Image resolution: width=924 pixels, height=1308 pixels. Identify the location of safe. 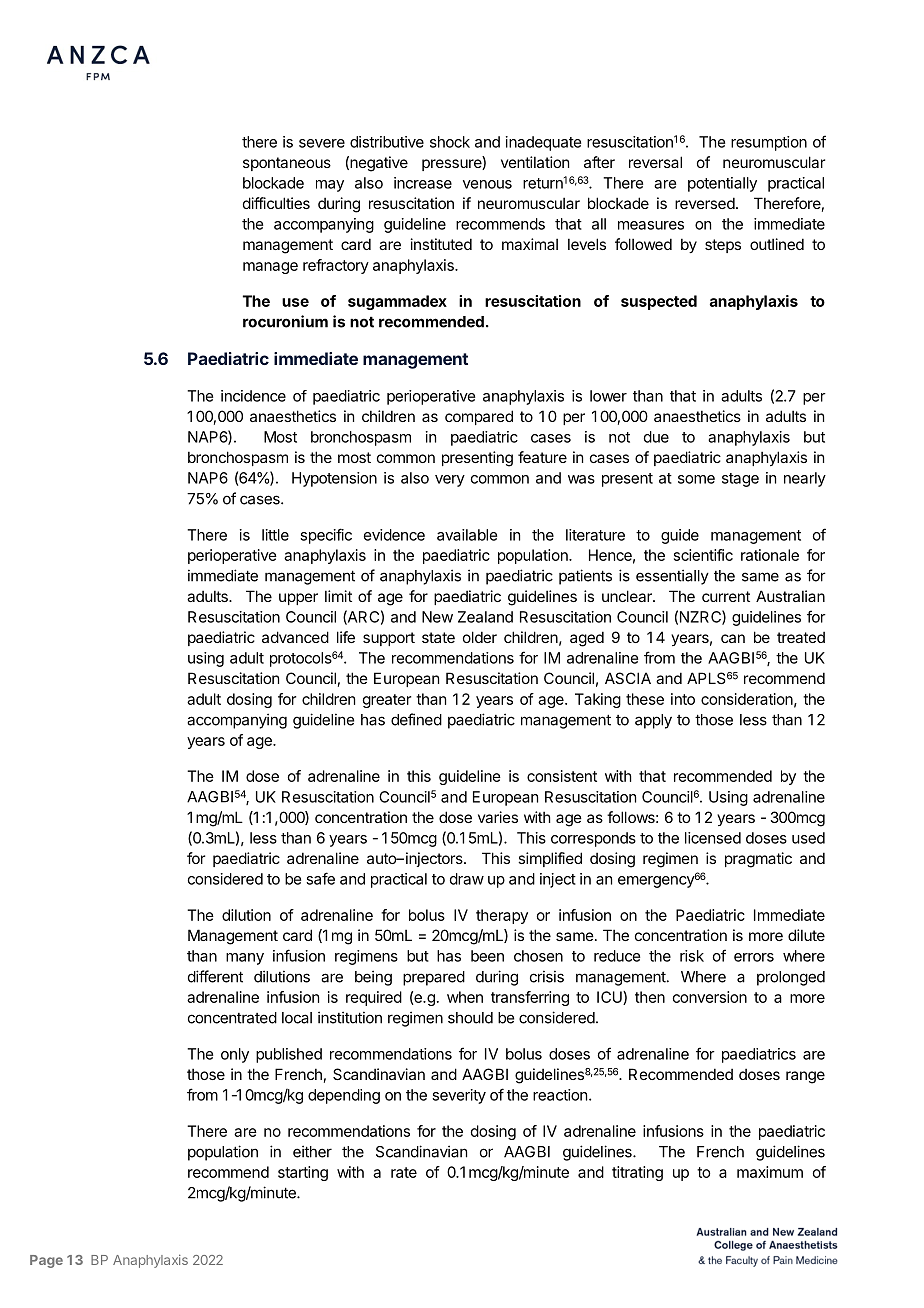
(320, 878).
